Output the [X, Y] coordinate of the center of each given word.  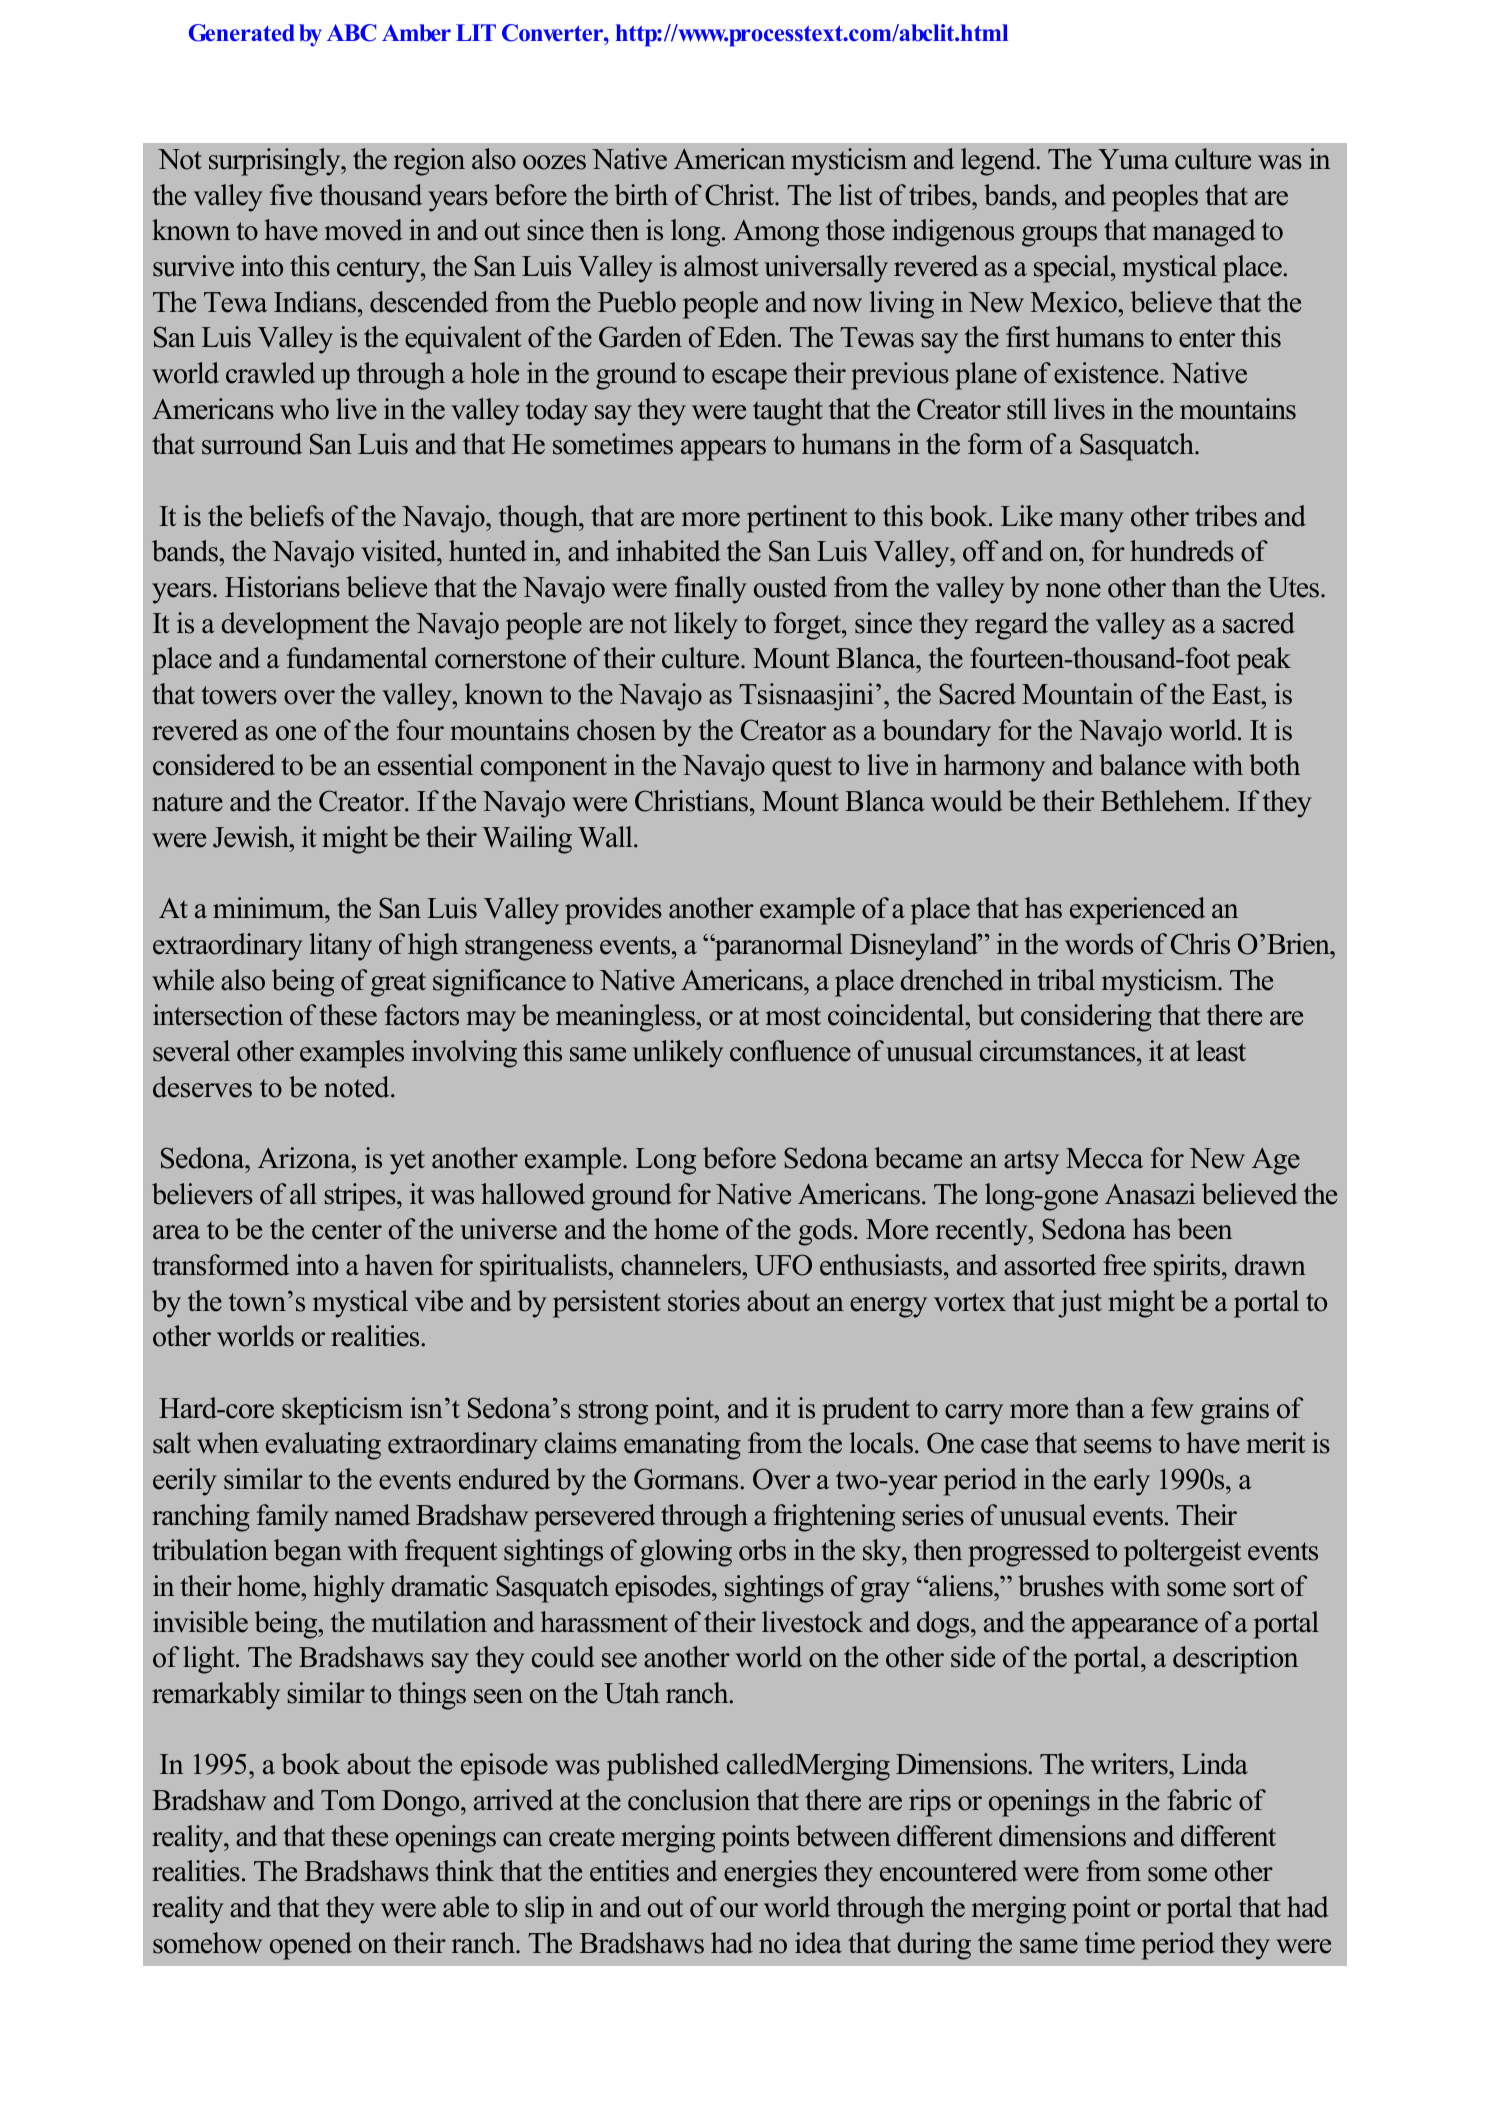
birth [641, 195]
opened [311, 1946]
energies [770, 1874]
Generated [242, 33]
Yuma [1133, 159]
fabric [1199, 1800]
